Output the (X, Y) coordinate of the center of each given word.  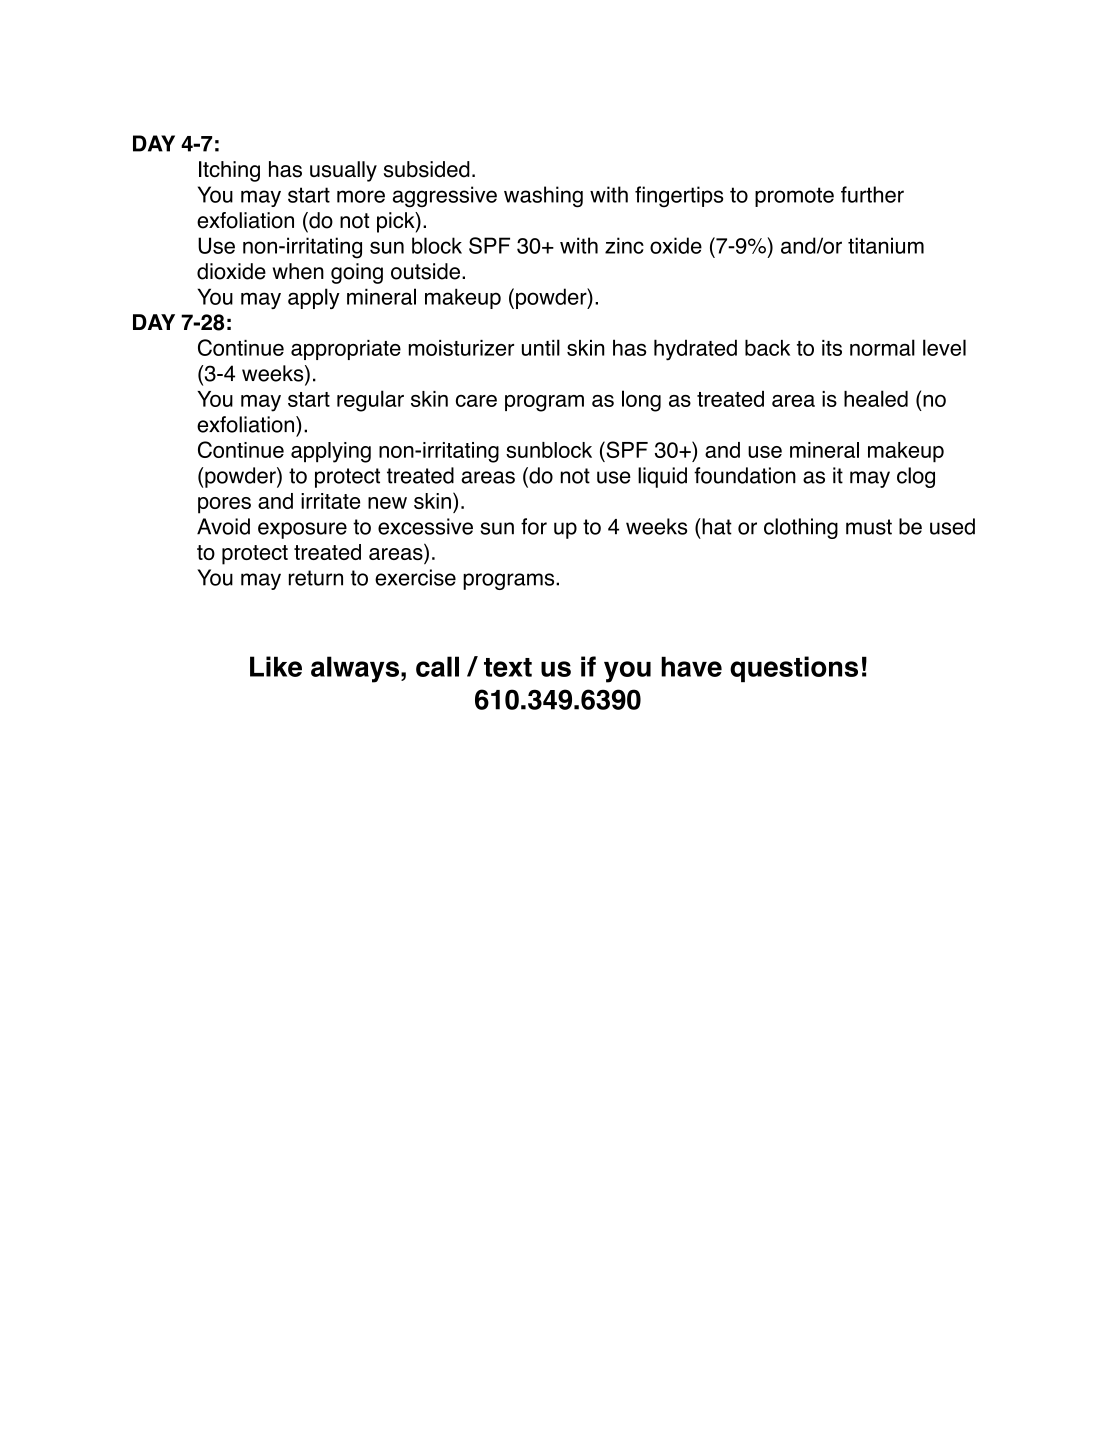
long (641, 401)
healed (876, 398)
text (508, 667)
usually (343, 171)
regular (370, 401)
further (872, 194)
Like (276, 666)
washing (543, 197)
